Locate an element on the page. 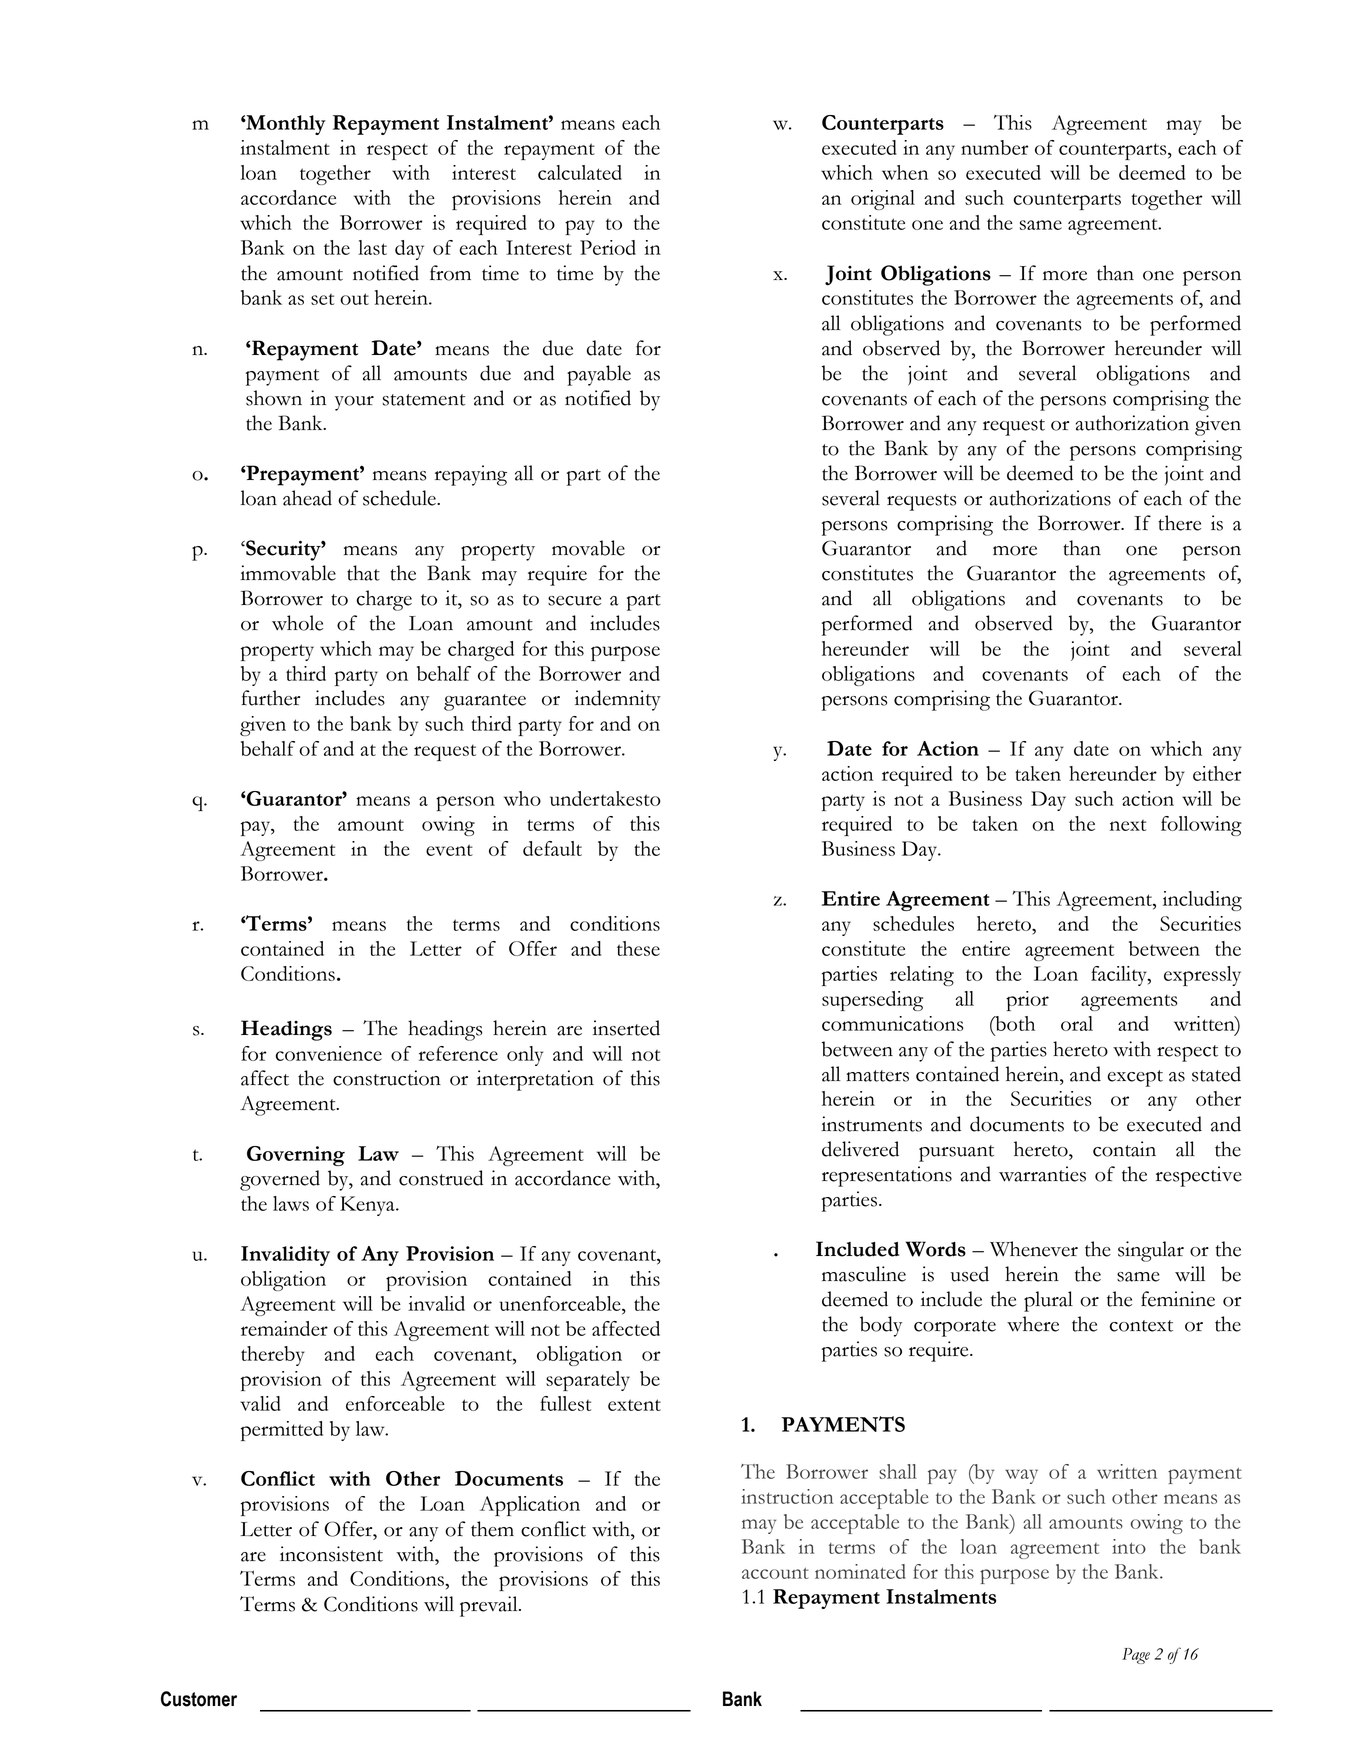 The image size is (1362, 1762). warranties is located at coordinates (1042, 1174).
